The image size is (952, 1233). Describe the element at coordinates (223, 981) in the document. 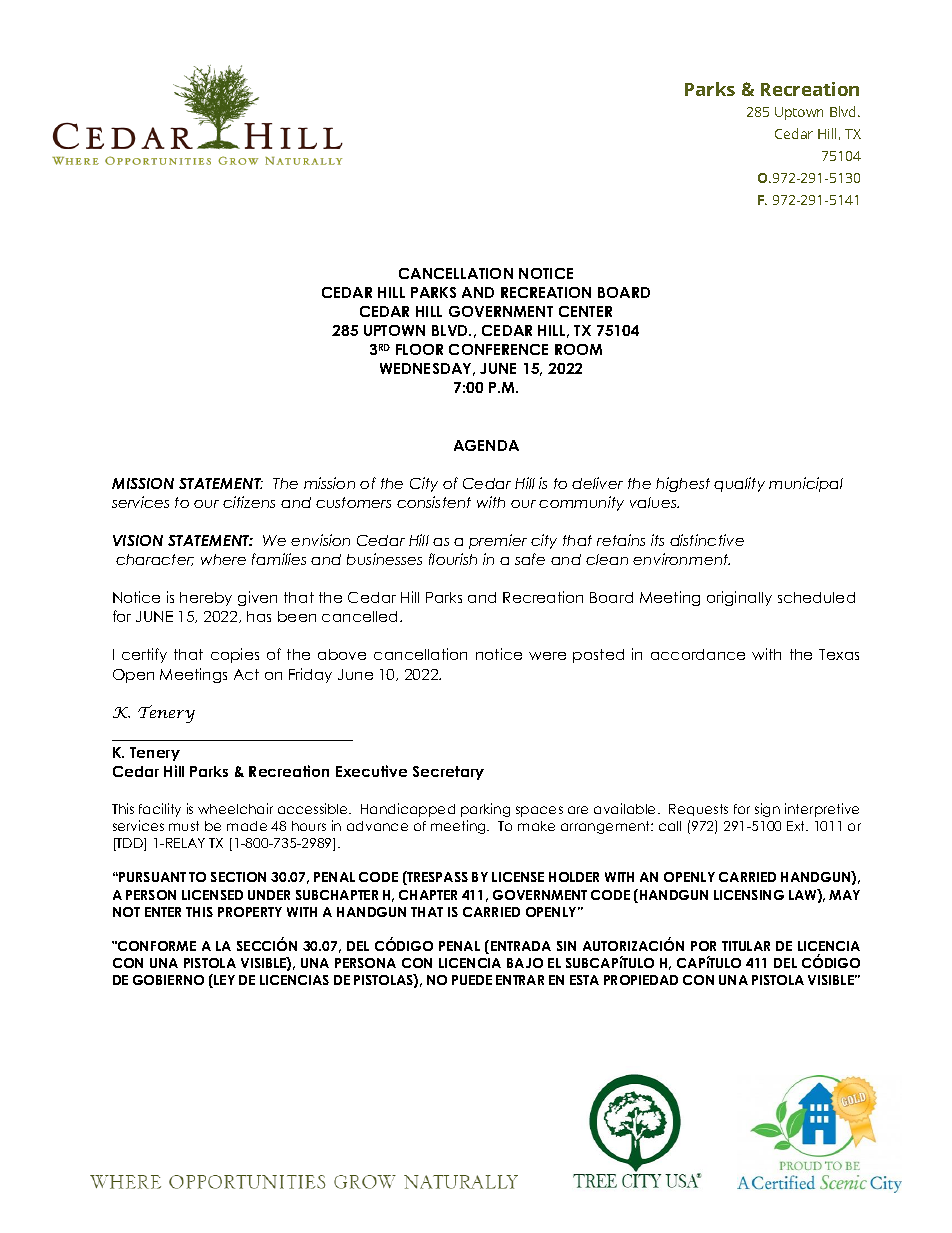

I see `LEY` at that location.
